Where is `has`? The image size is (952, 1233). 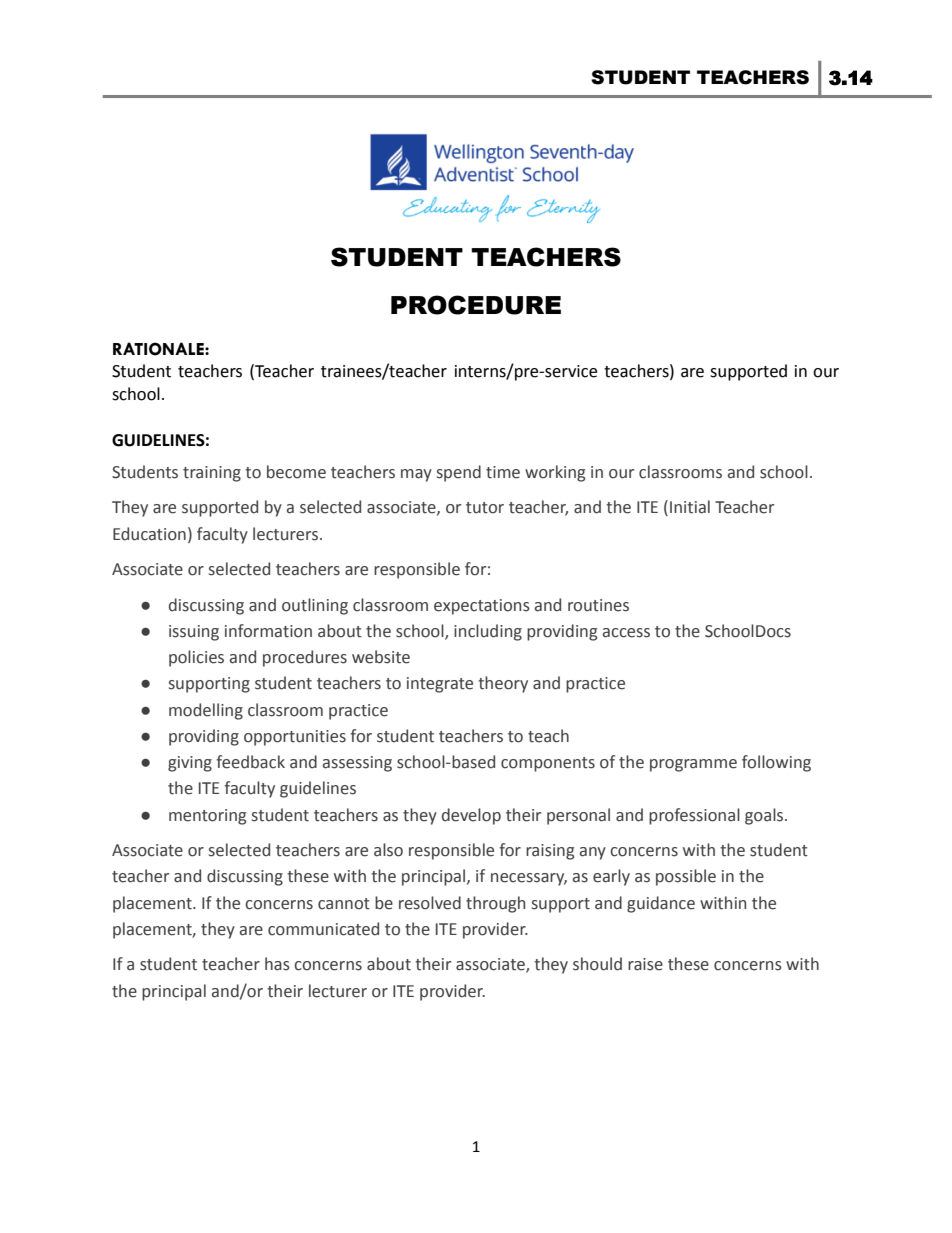
has is located at coordinates (277, 964).
